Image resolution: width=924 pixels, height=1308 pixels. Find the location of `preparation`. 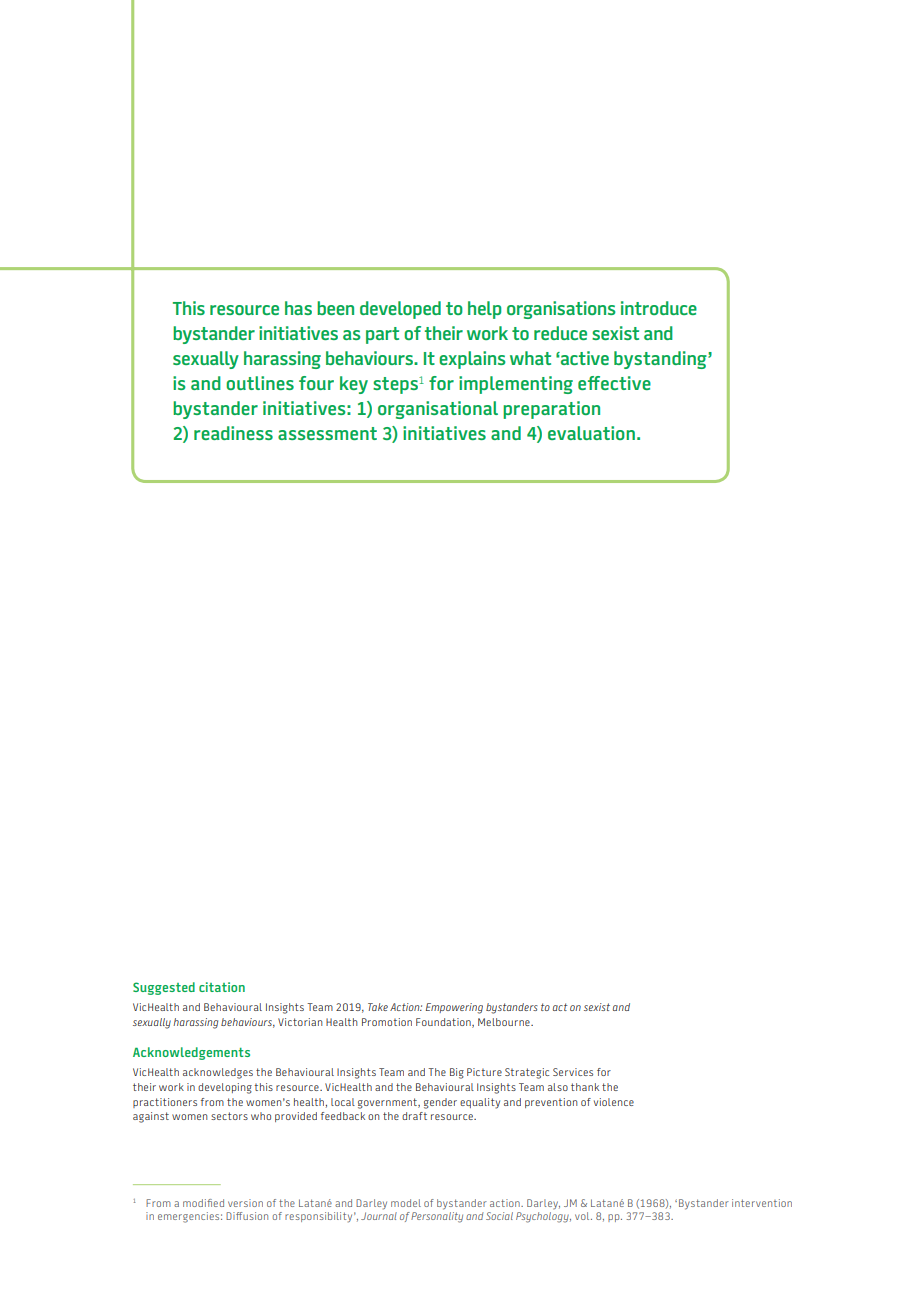

preparation is located at coordinates (551, 410).
